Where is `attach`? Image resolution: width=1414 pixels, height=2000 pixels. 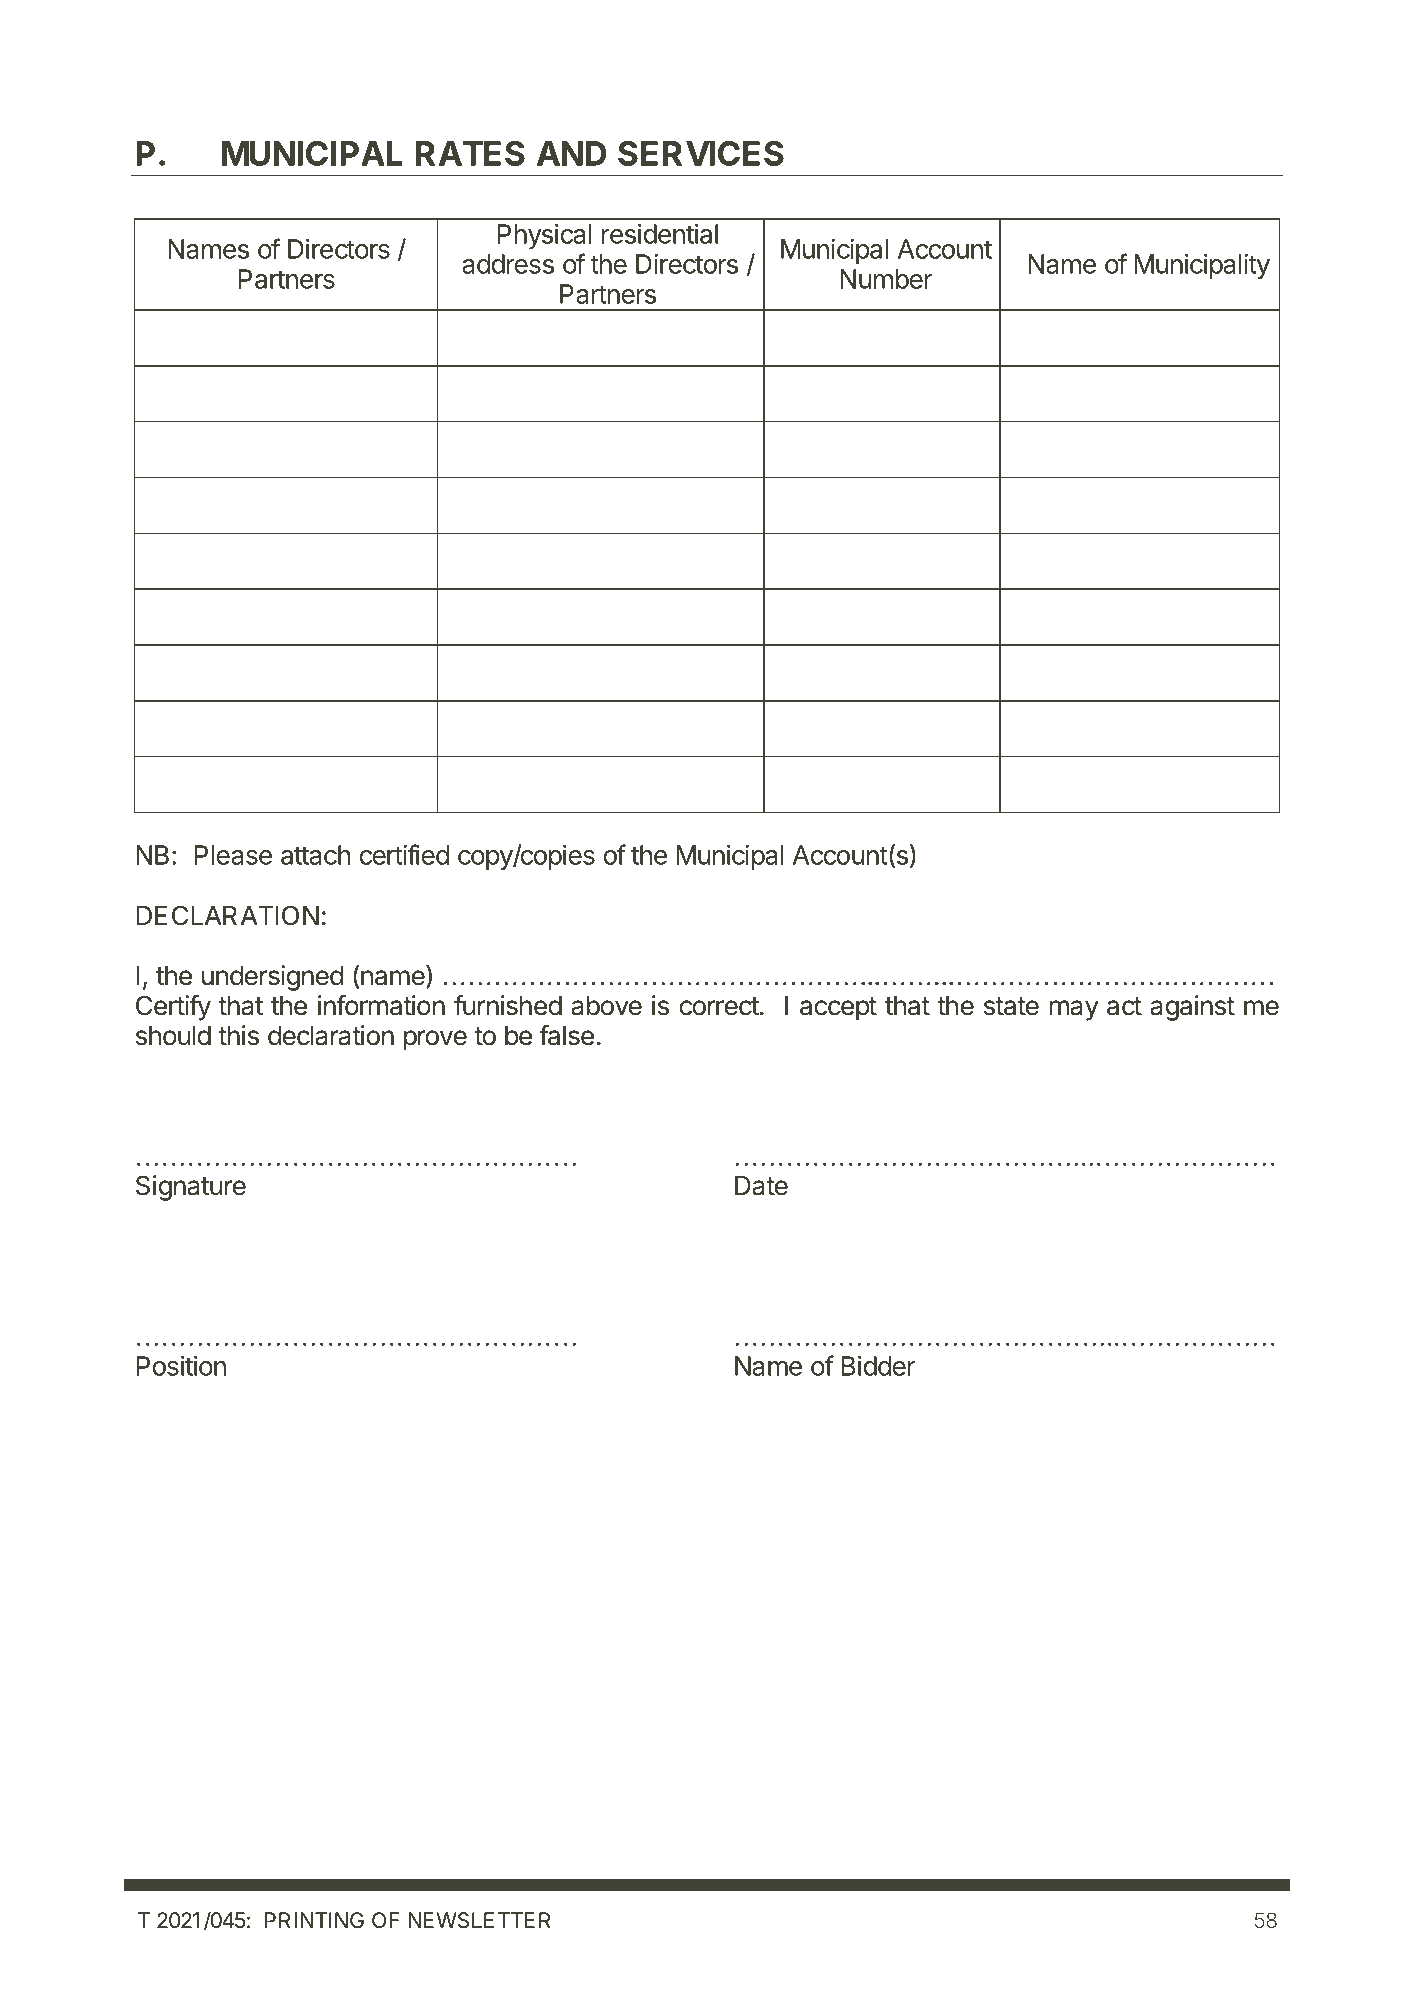 attach is located at coordinates (315, 855).
